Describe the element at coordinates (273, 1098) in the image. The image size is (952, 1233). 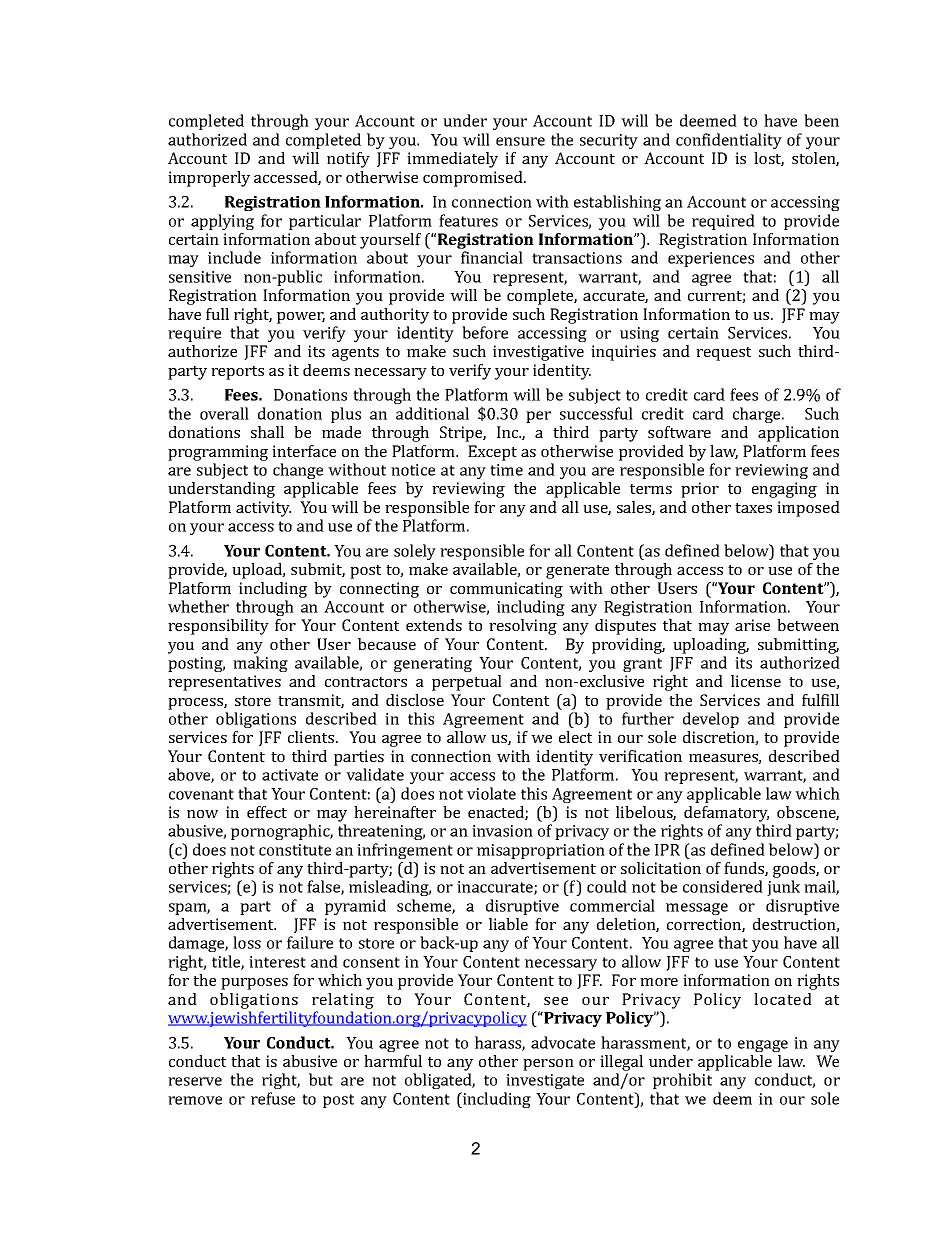
I see `refuse` at that location.
